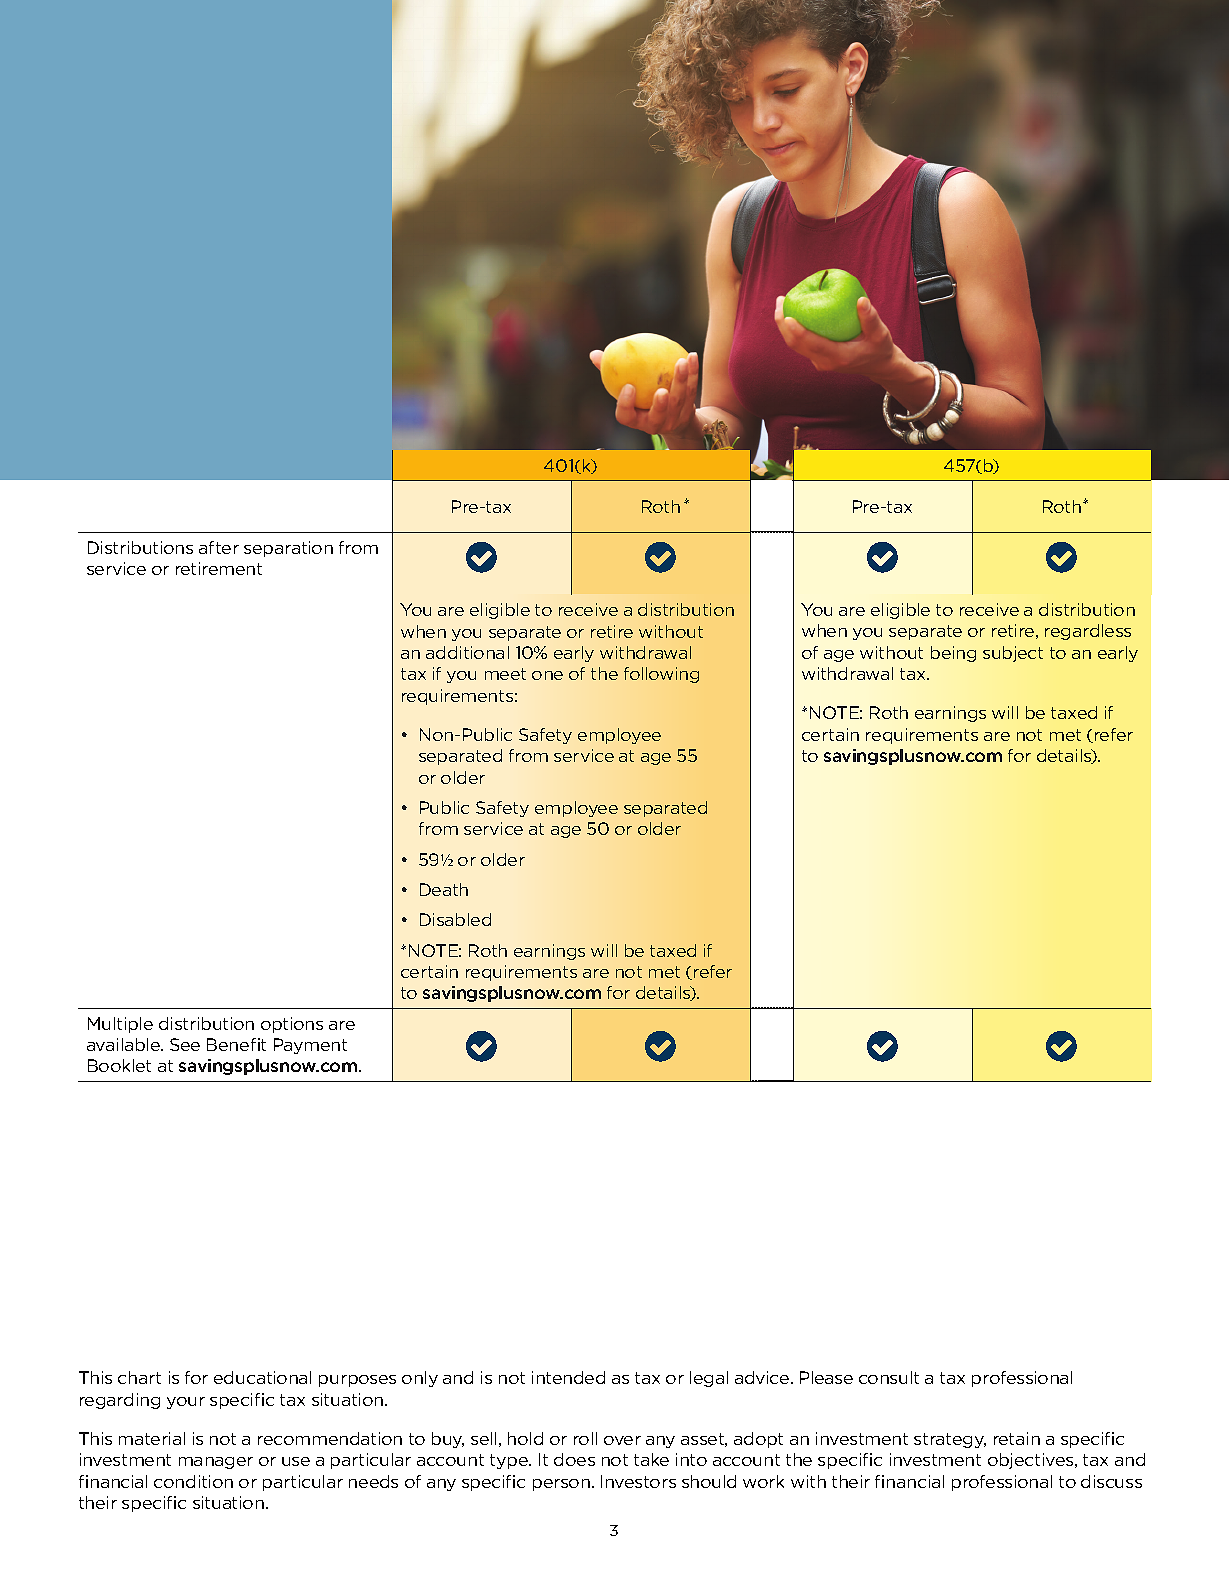 Image resolution: width=1229 pixels, height=1587 pixels. What do you see at coordinates (547, 675) in the screenshot?
I see `one` at bounding box center [547, 675].
